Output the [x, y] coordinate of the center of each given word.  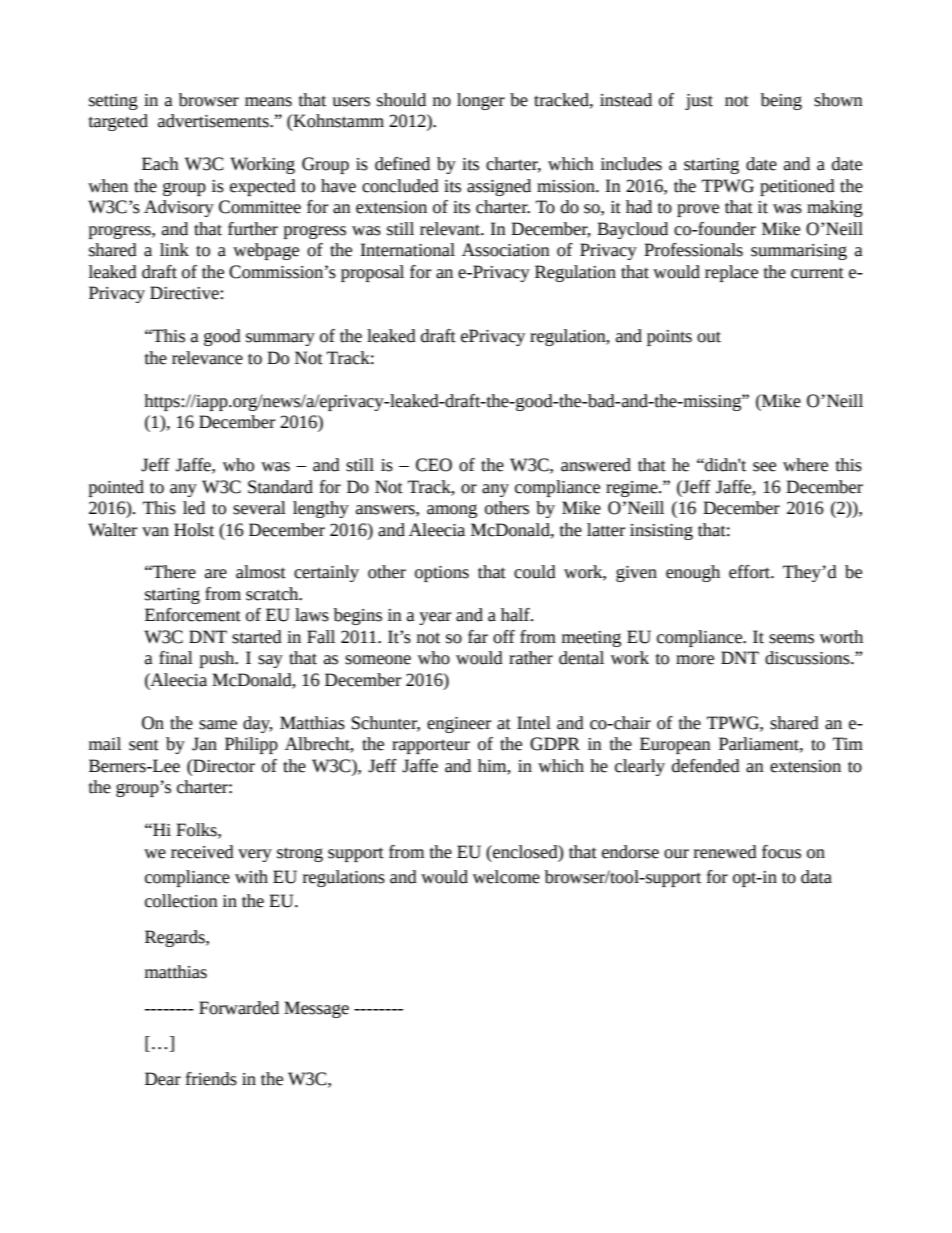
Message [316, 1009]
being [781, 101]
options [442, 574]
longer [481, 101]
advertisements [214, 121]
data [816, 877]
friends [211, 1079]
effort [750, 572]
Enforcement [193, 615]
